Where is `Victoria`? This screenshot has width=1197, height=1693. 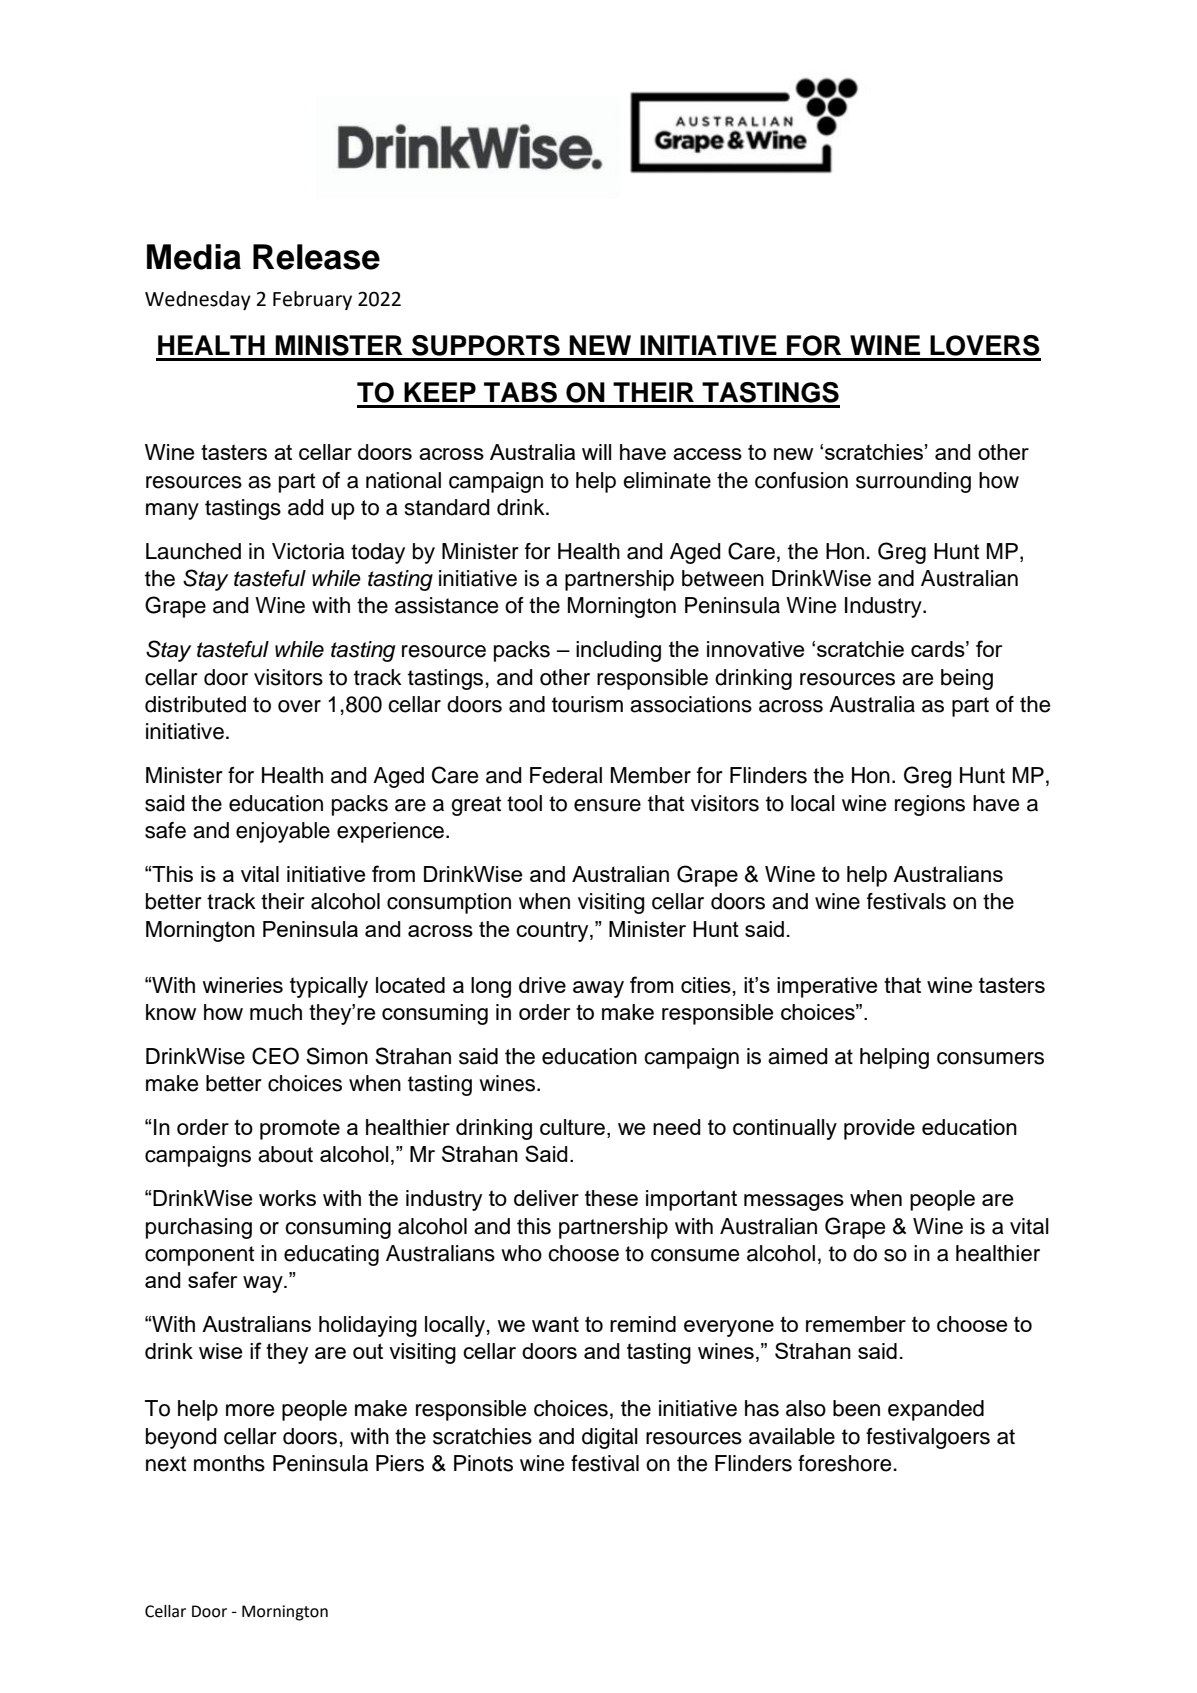
Victoria is located at coordinates (308, 551).
